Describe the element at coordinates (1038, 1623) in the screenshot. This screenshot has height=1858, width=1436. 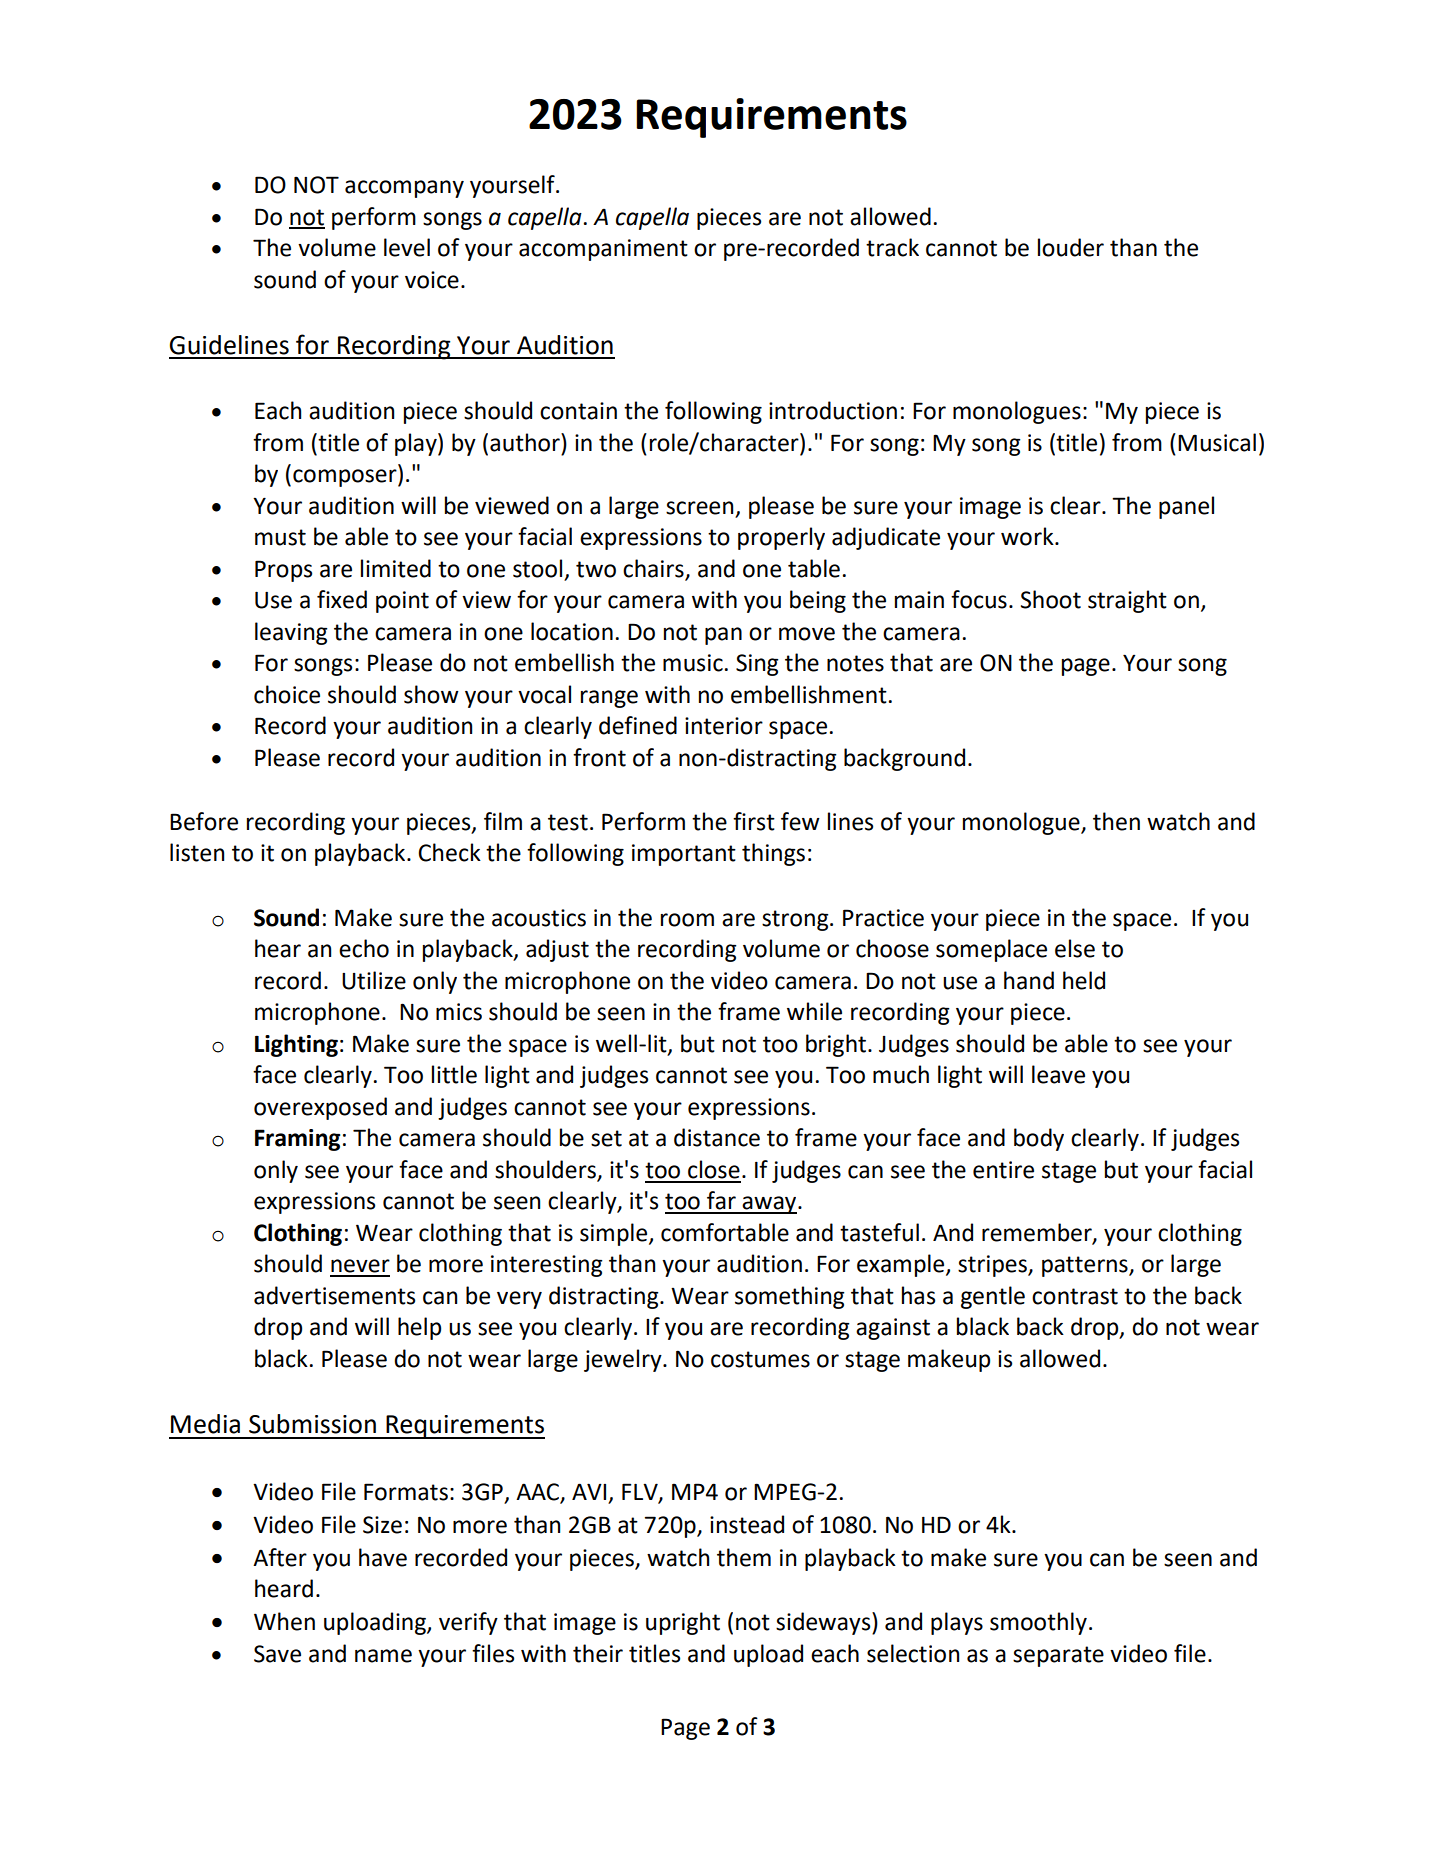
I see `smoothly` at that location.
